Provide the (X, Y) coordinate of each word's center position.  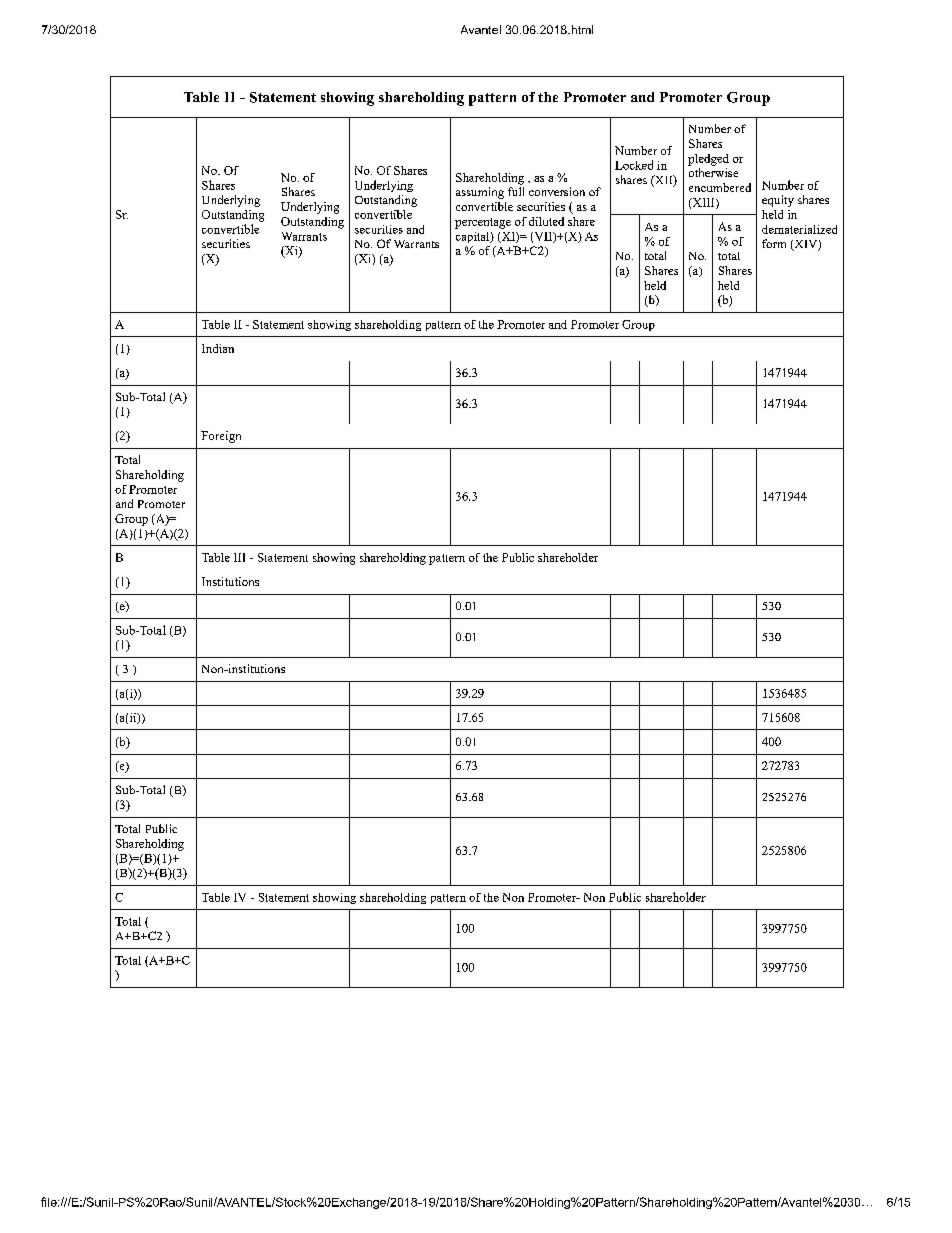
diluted (546, 221)
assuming (480, 193)
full (516, 191)
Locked (634, 165)
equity (778, 201)
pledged (708, 160)
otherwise (713, 172)
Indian (218, 348)
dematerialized (799, 229)
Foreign (221, 437)
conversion (557, 191)
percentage (483, 223)
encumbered (720, 187)
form (774, 243)
